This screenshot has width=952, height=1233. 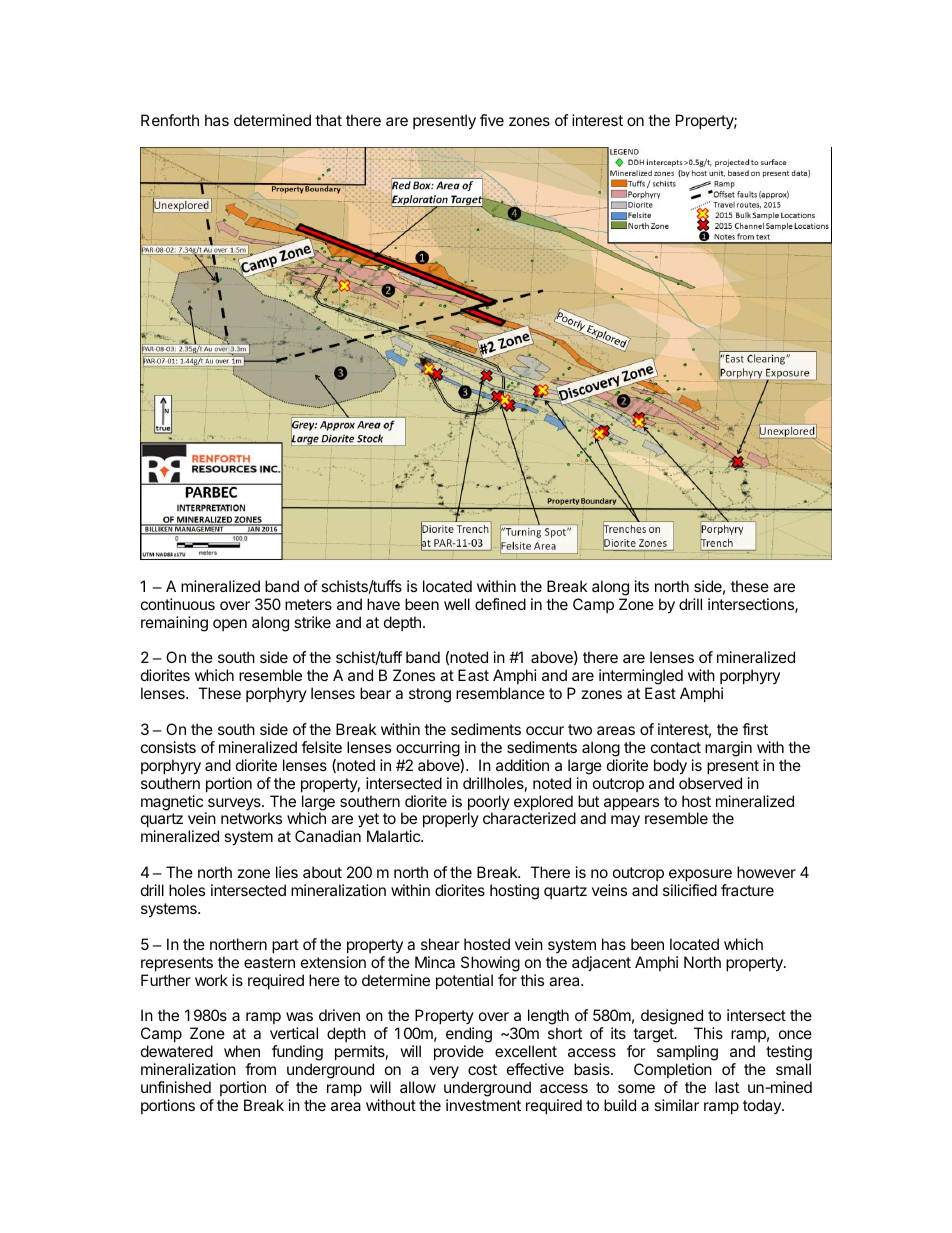 What do you see at coordinates (482, 1069) in the screenshot?
I see `cost` at bounding box center [482, 1069].
